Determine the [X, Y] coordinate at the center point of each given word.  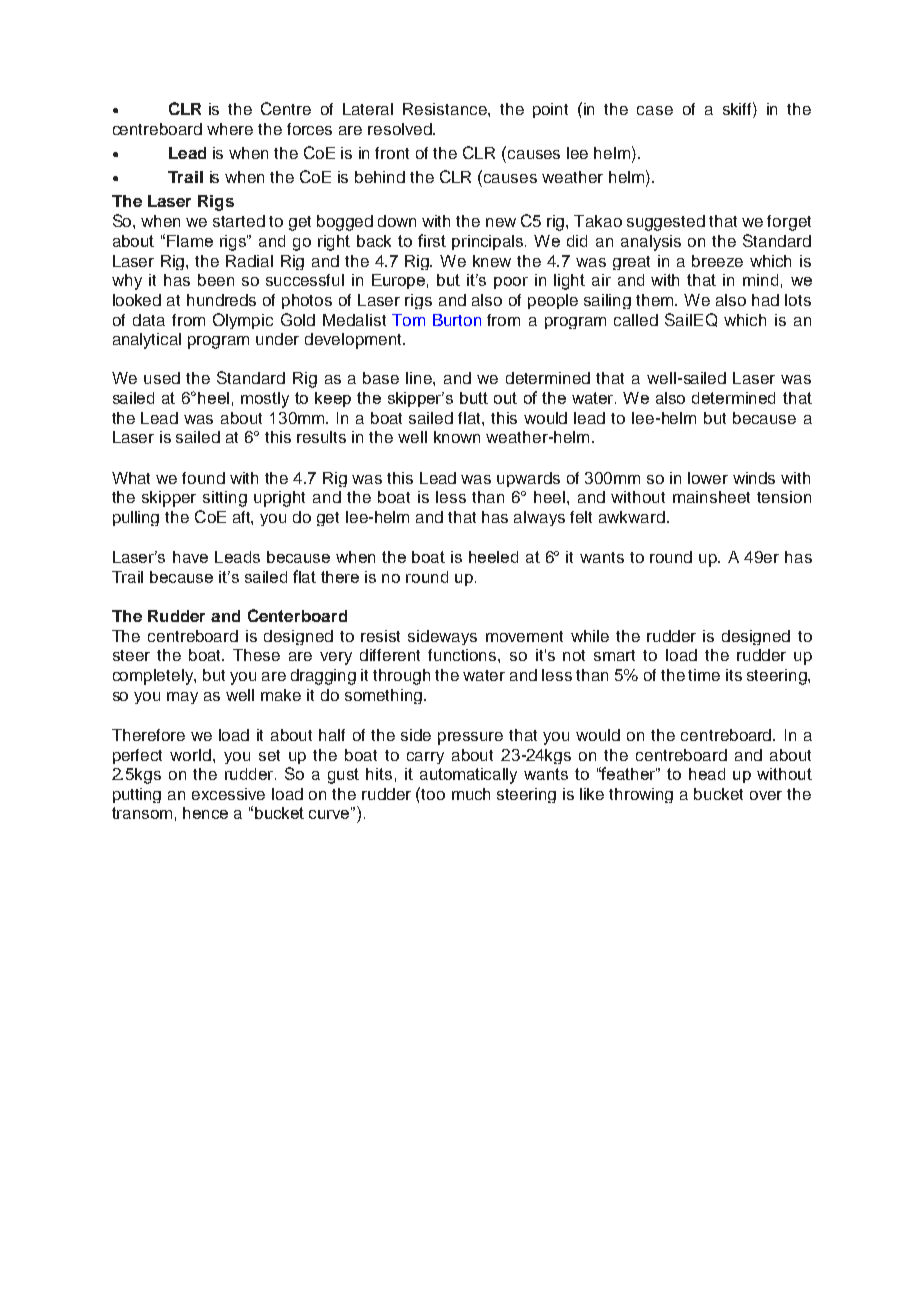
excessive [228, 794]
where [230, 129]
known [457, 437]
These [256, 655]
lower [708, 478]
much [471, 794]
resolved [401, 129]
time [704, 675]
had [765, 300]
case [655, 110]
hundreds [221, 300]
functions [463, 655]
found [203, 478]
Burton [457, 320]
